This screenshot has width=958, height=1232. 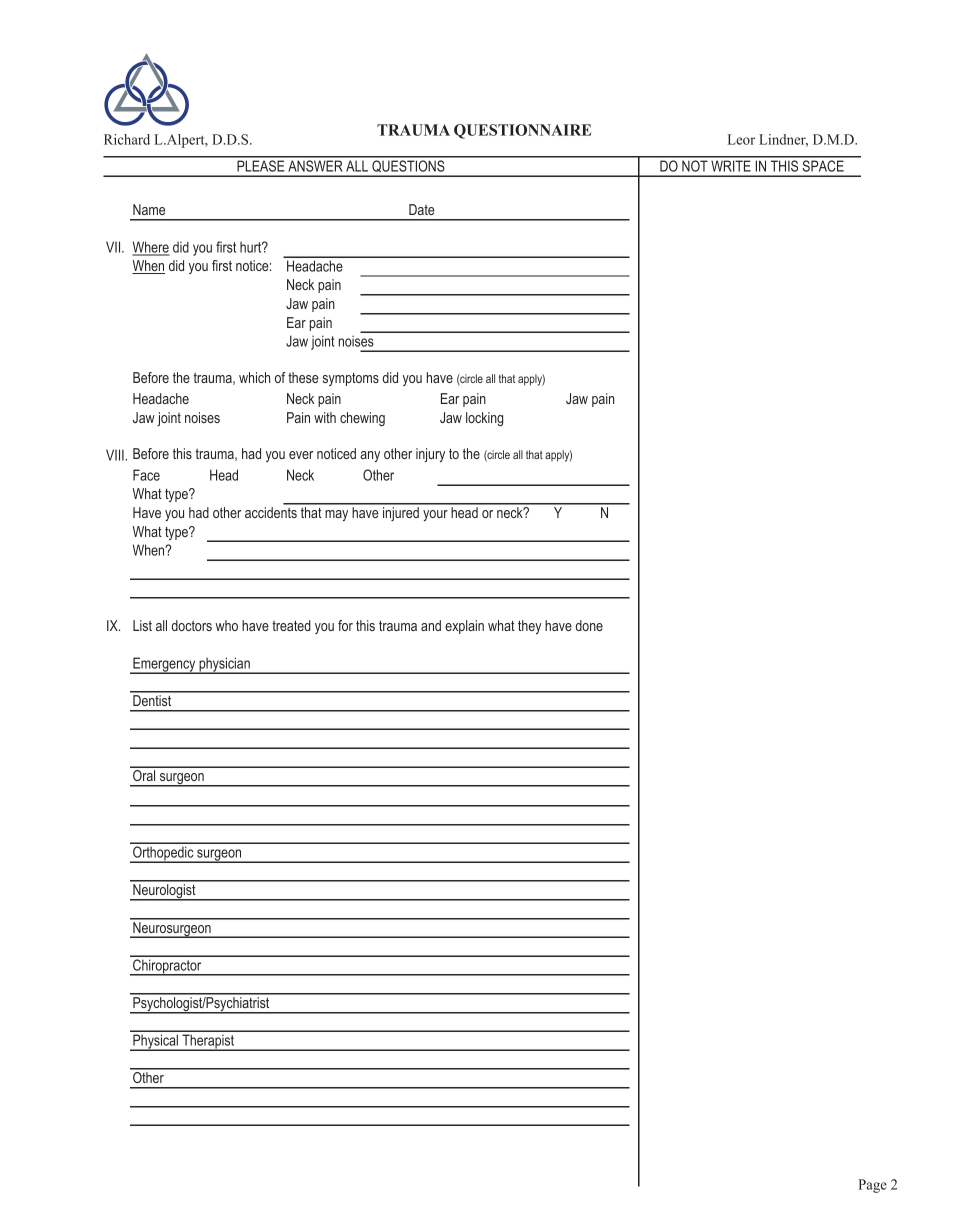 What do you see at coordinates (741, 139) in the screenshot?
I see `Leor` at bounding box center [741, 139].
